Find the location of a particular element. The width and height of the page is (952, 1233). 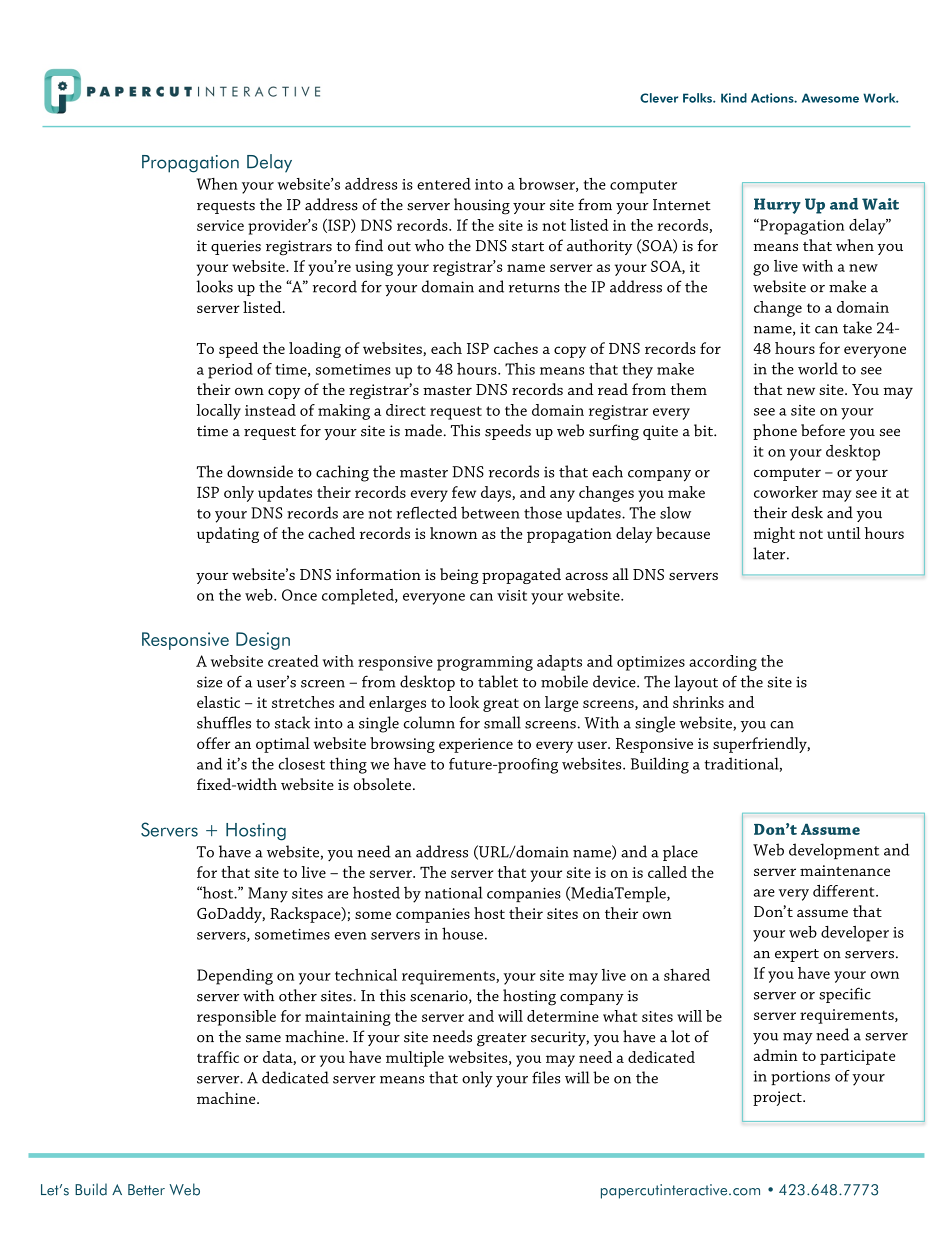

Better is located at coordinates (146, 1190).
